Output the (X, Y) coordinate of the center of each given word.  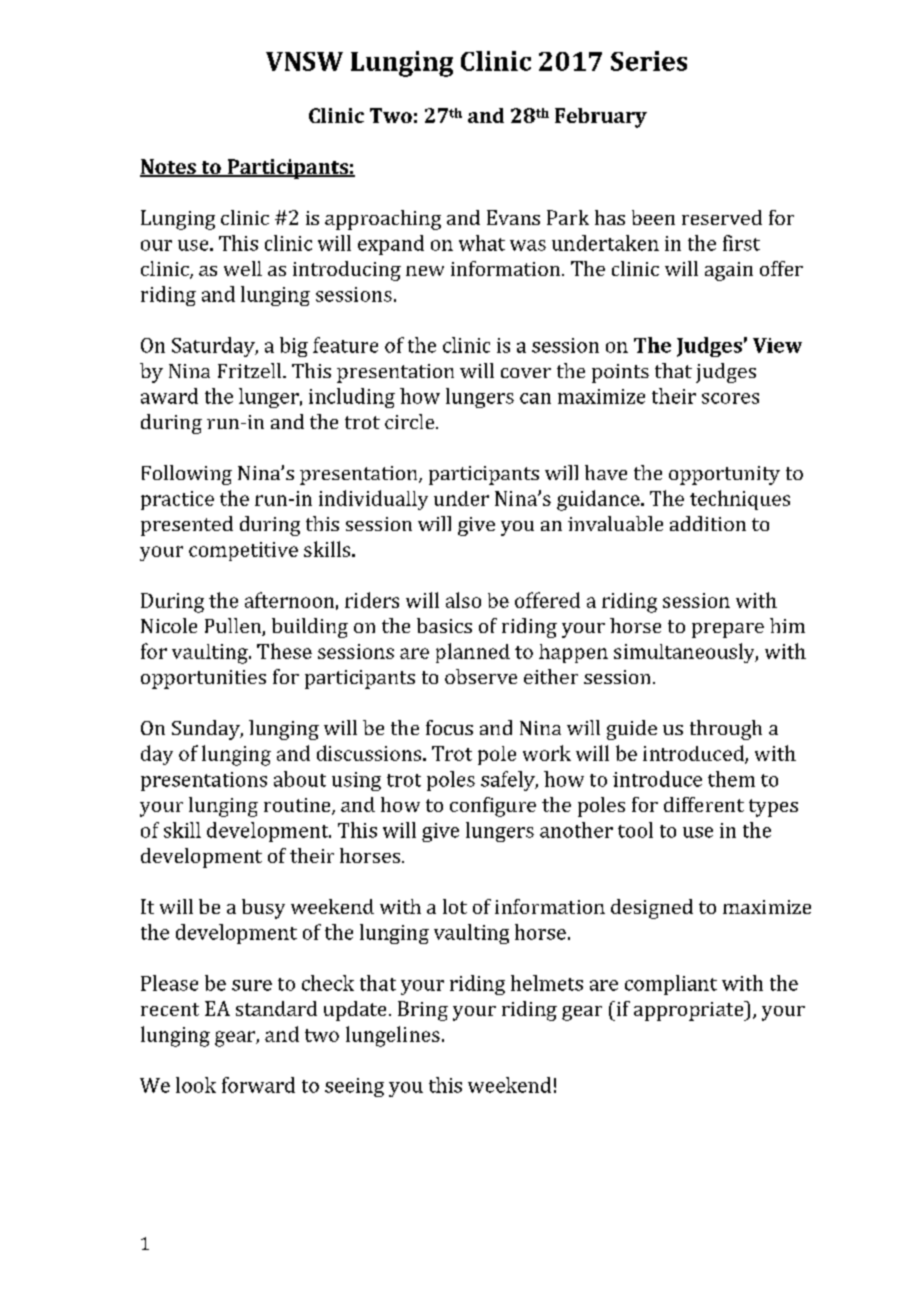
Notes (169, 168)
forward (258, 1085)
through (726, 730)
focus (449, 727)
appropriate (690, 1011)
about (300, 779)
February (601, 118)
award (169, 396)
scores (730, 398)
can (535, 398)
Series (649, 61)
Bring (423, 1011)
